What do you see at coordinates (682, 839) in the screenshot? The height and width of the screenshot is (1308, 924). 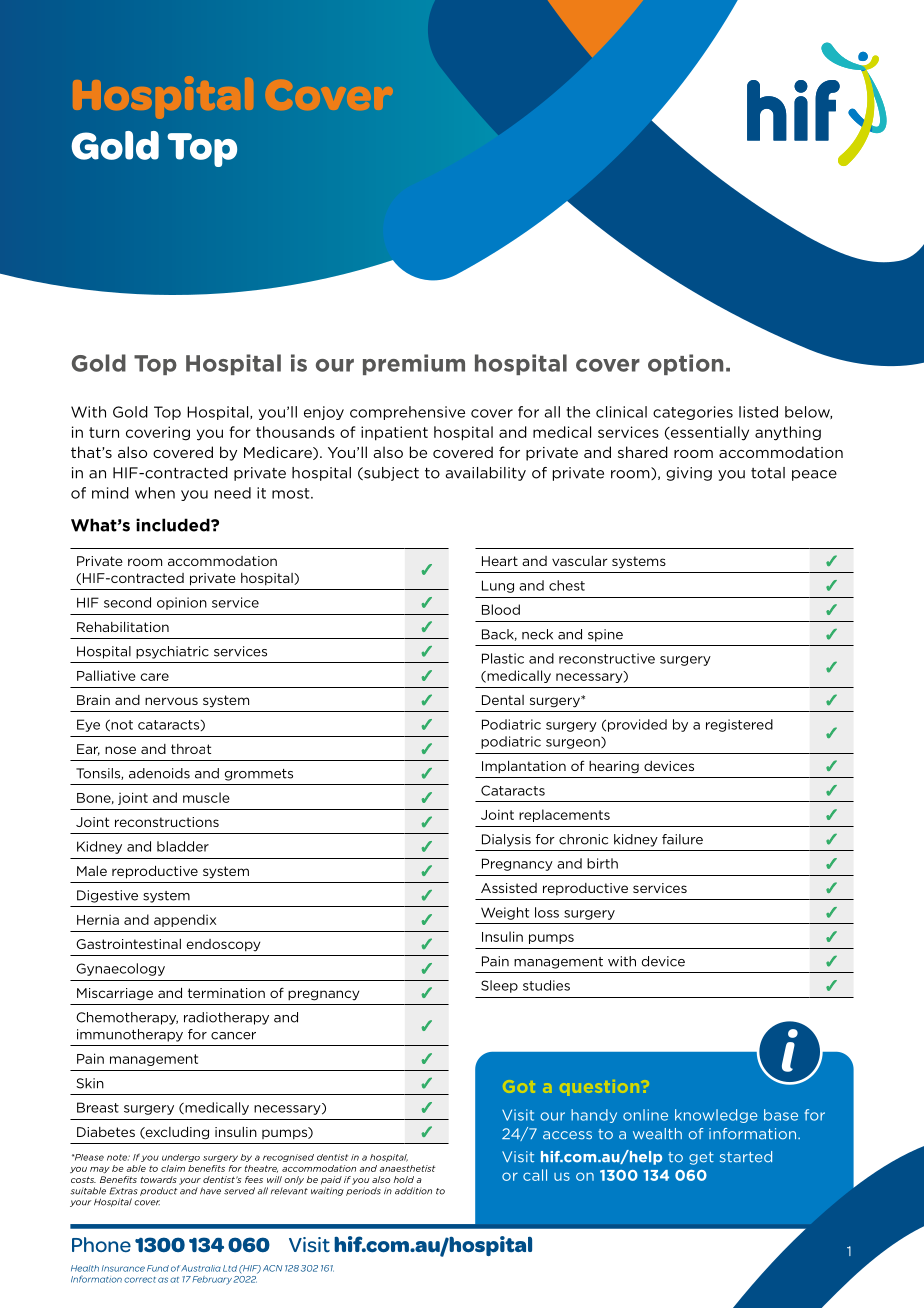 I see `failure` at bounding box center [682, 839].
